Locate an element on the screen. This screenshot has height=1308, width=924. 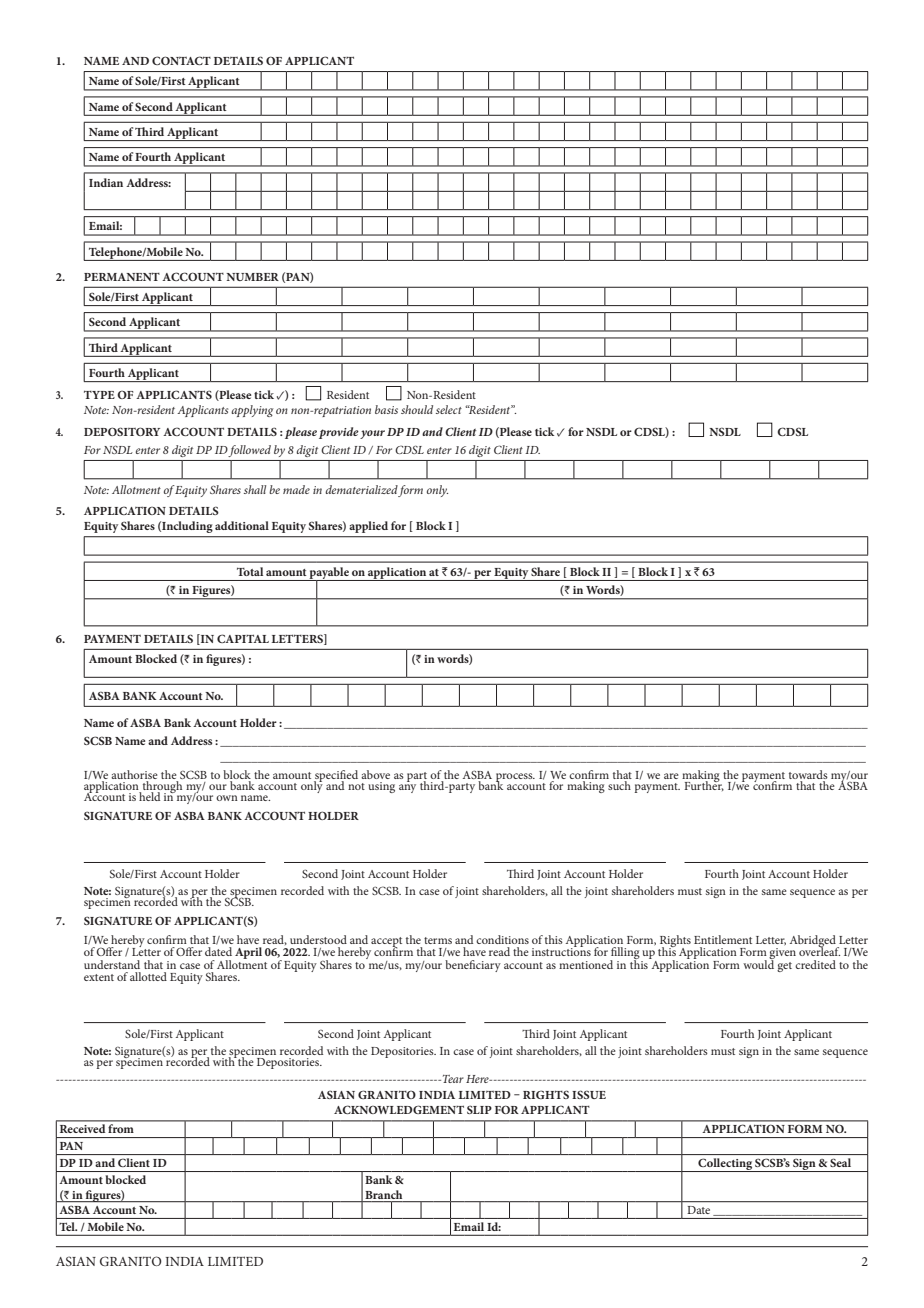
NUMBER is located at coordinates (252, 277).
